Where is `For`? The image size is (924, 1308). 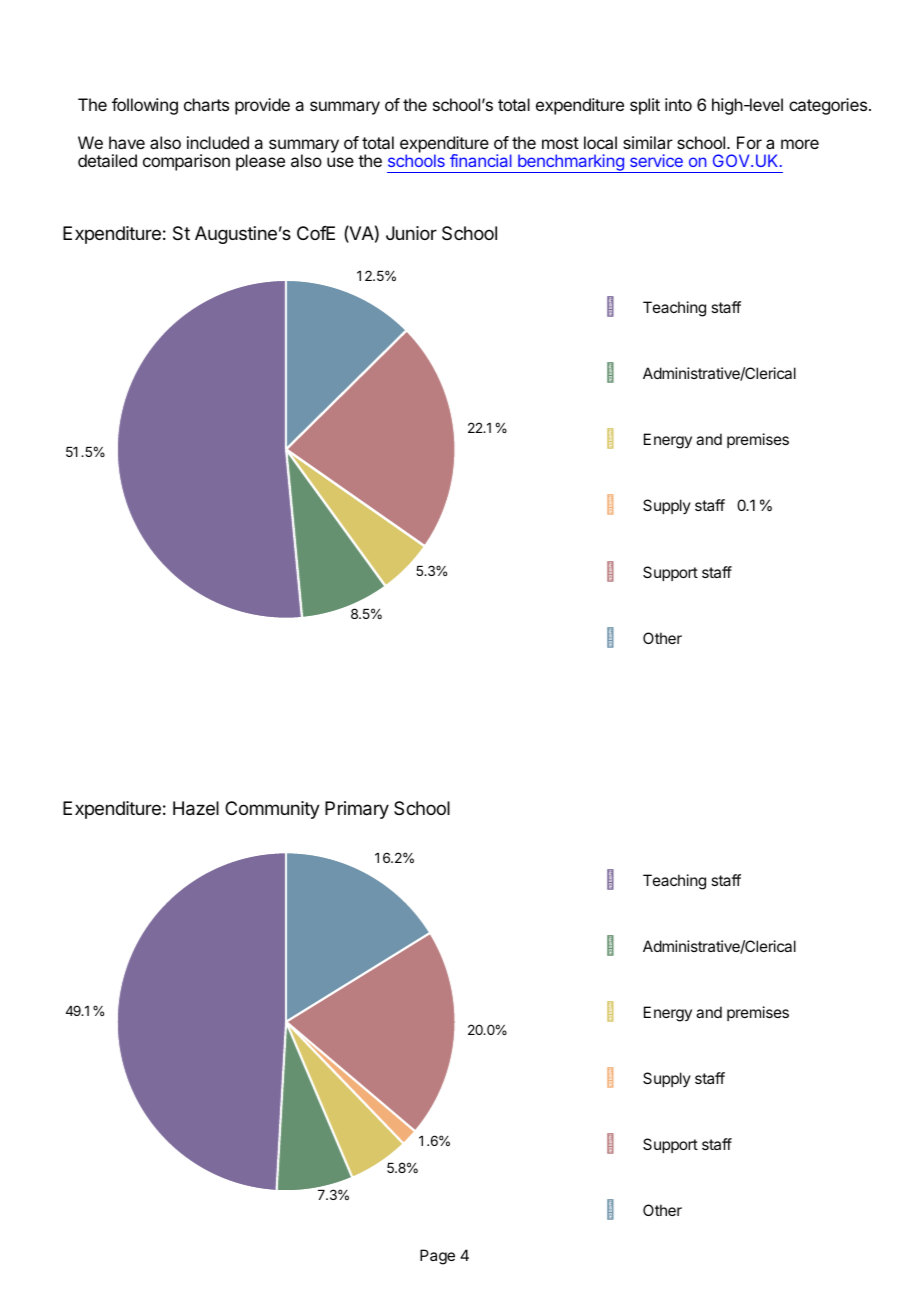
For is located at coordinates (749, 142).
